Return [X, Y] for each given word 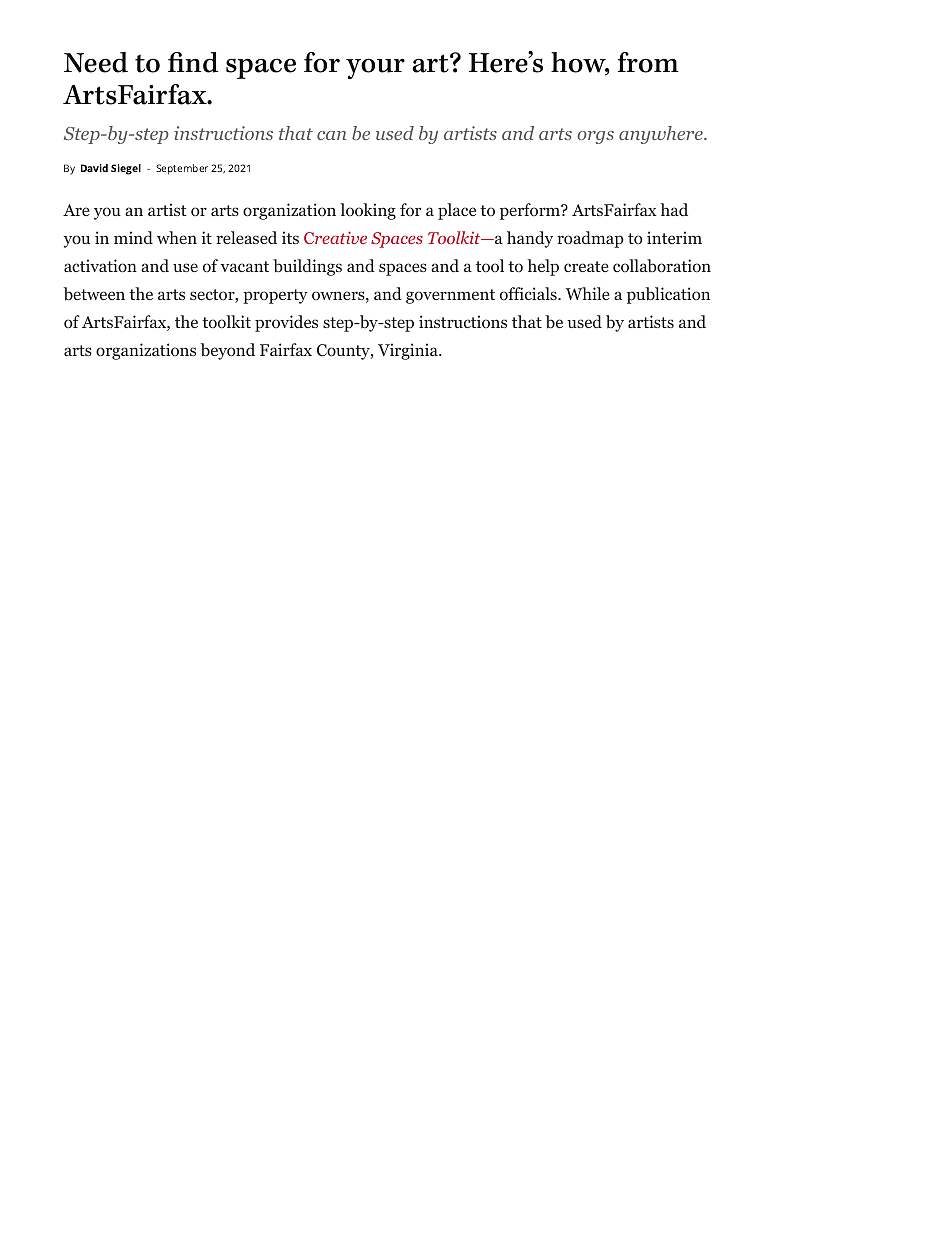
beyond [228, 351]
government [450, 296]
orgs [595, 137]
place [457, 211]
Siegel [126, 169]
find [193, 62]
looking [368, 211]
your [375, 68]
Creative [335, 237]
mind [133, 237]
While [588, 293]
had [674, 209]
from [648, 62]
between [94, 294]
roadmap [590, 239]
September [182, 169]
